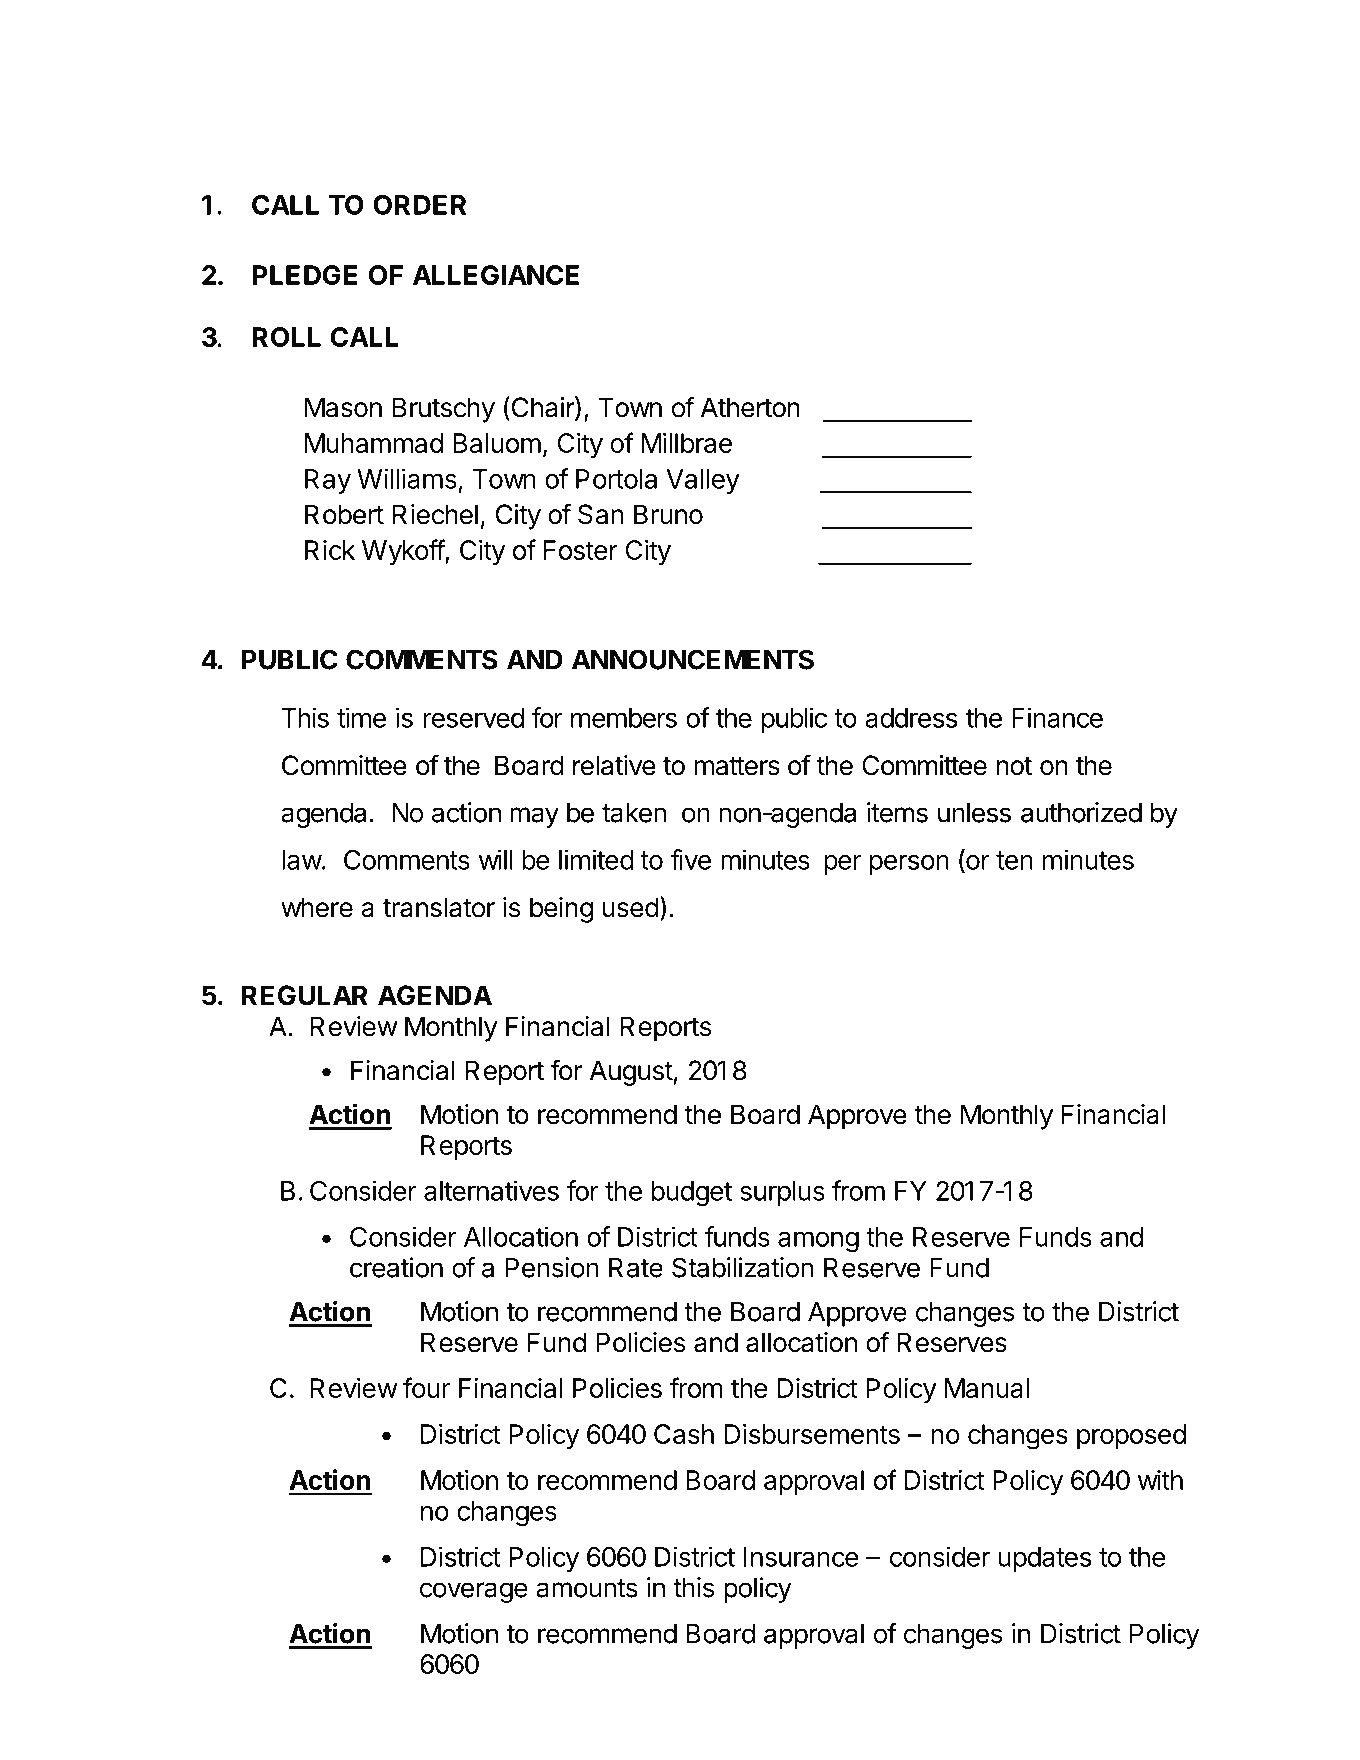  What do you see at coordinates (1014, 860) in the screenshot?
I see `ten` at bounding box center [1014, 860].
